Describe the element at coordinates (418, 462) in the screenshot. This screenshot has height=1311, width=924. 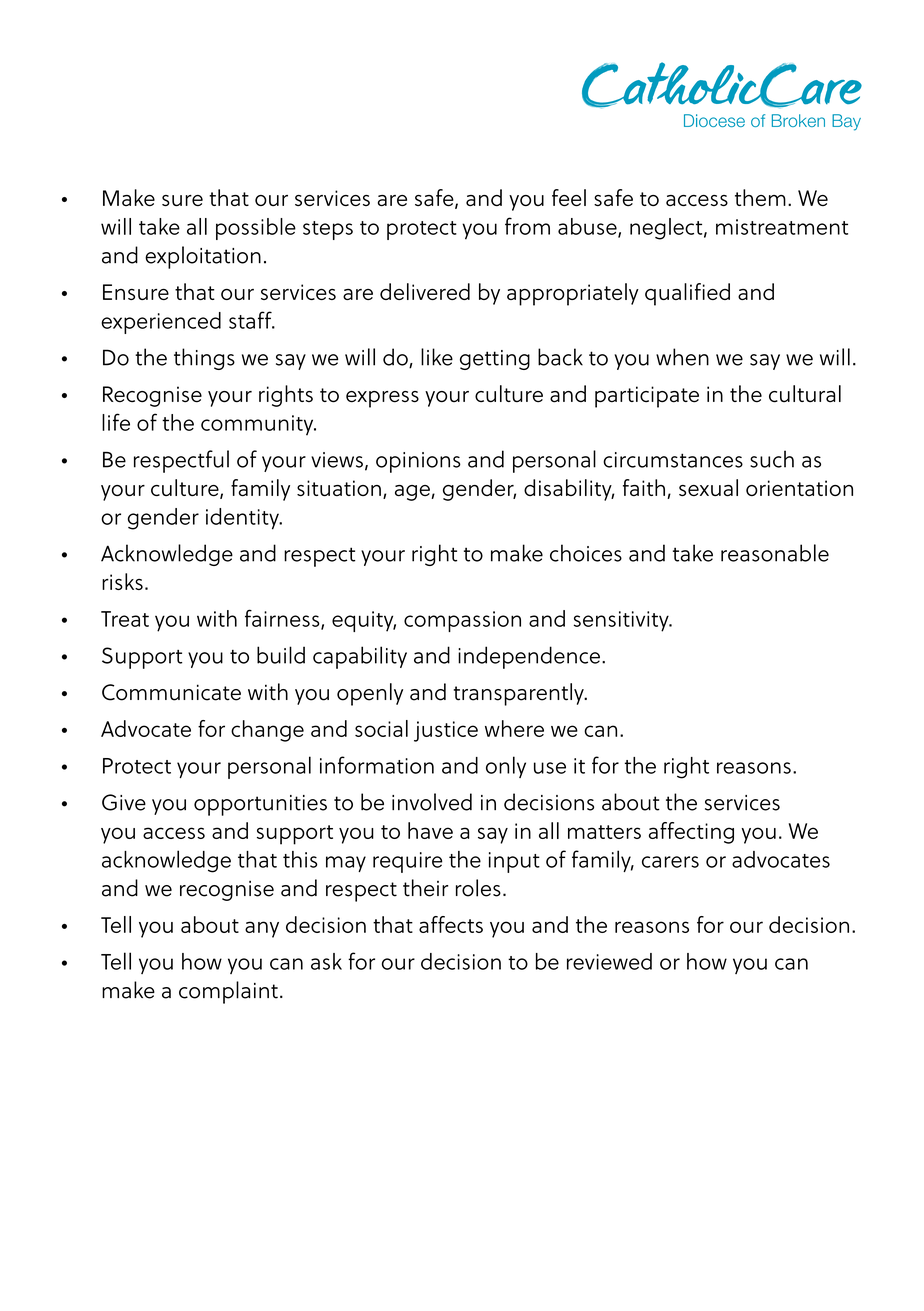
I see `opinions` at that location.
